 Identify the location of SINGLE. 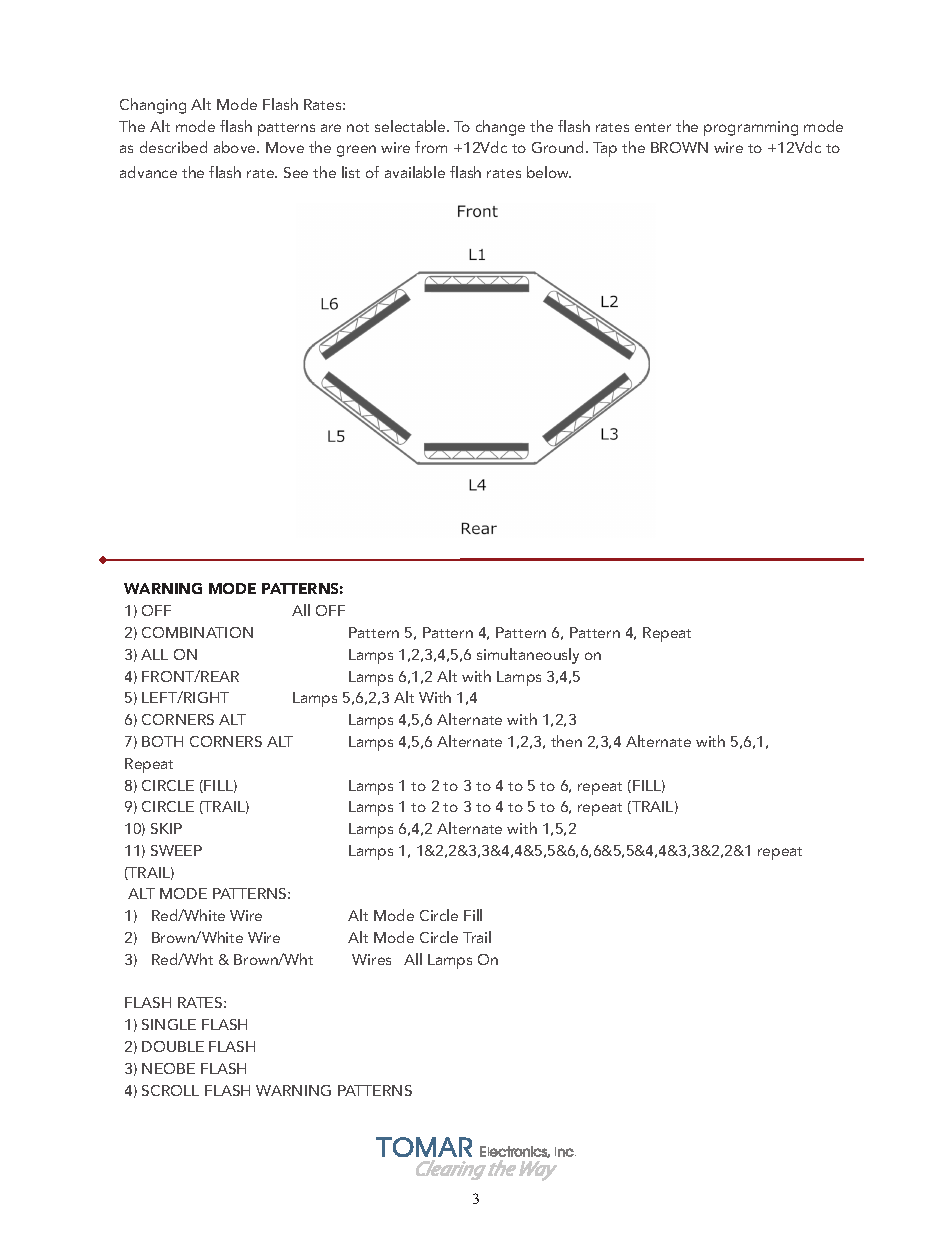
(169, 1024).
